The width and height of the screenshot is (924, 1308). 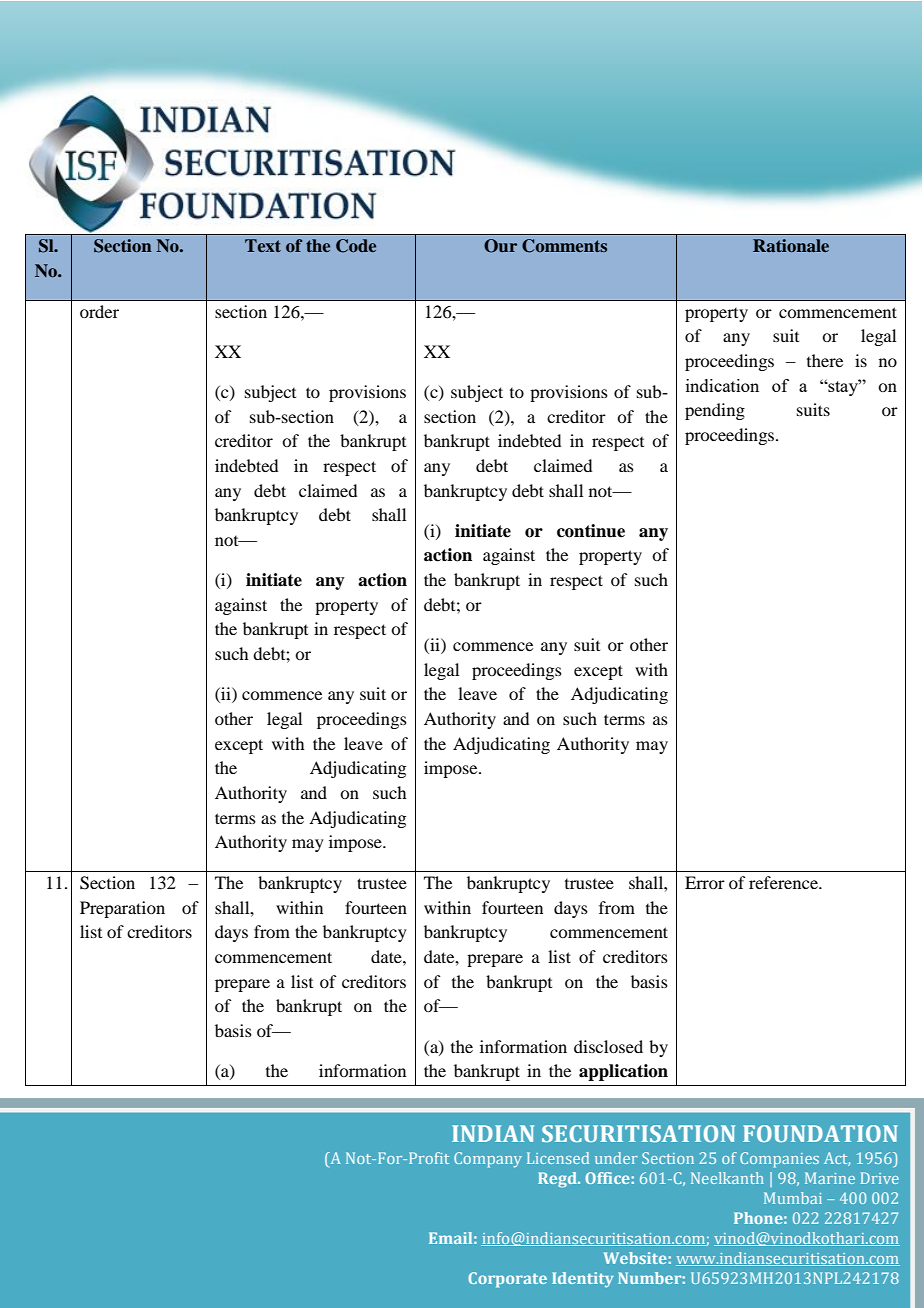 I want to click on Corporate, so click(x=507, y=1280).
